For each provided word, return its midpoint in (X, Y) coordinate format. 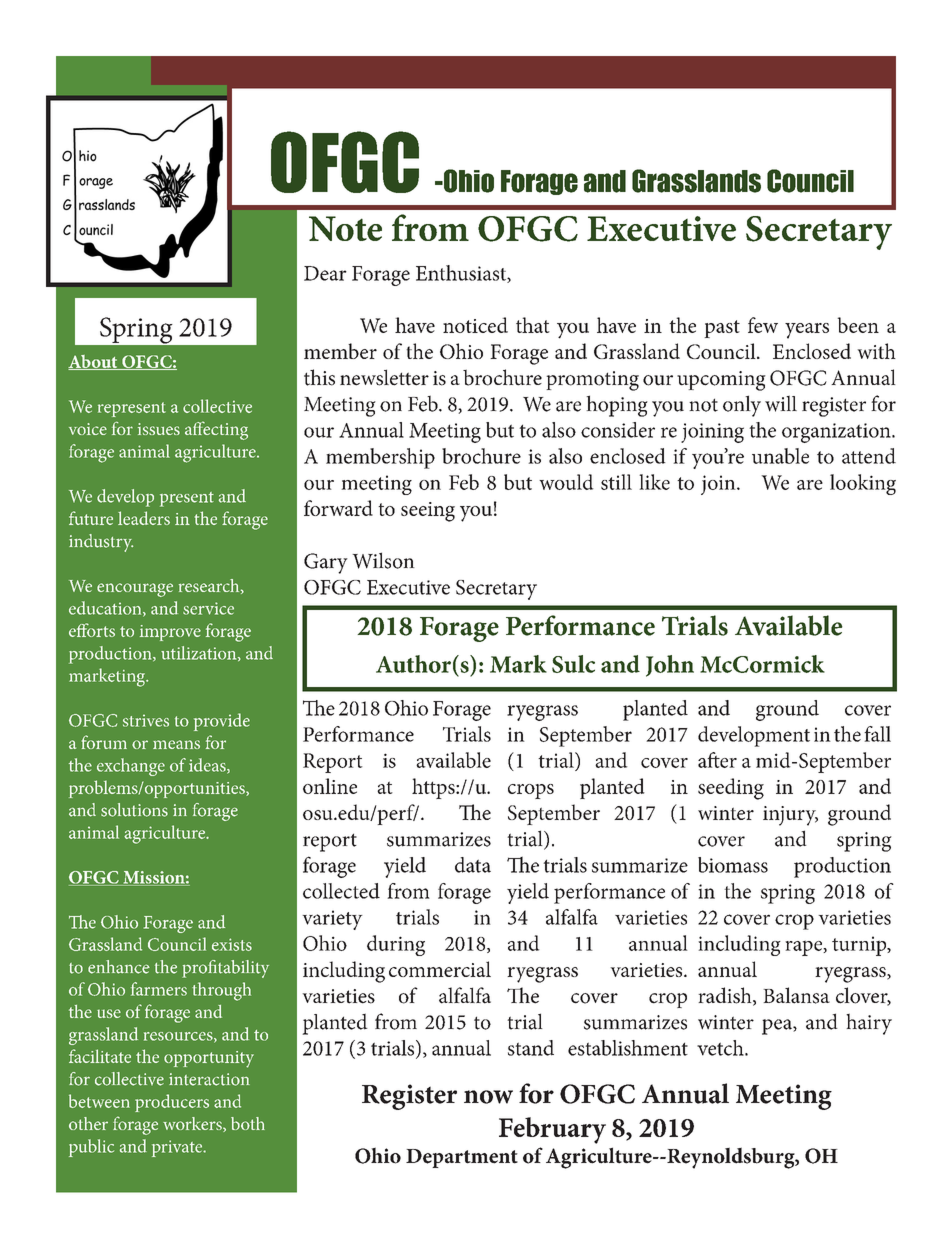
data (473, 865)
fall (877, 734)
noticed (475, 325)
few (763, 325)
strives (146, 721)
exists (232, 944)
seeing (428, 512)
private (178, 1148)
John (670, 666)
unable (780, 456)
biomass (733, 865)
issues (159, 429)
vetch (721, 1048)
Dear (325, 273)
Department (462, 1158)
